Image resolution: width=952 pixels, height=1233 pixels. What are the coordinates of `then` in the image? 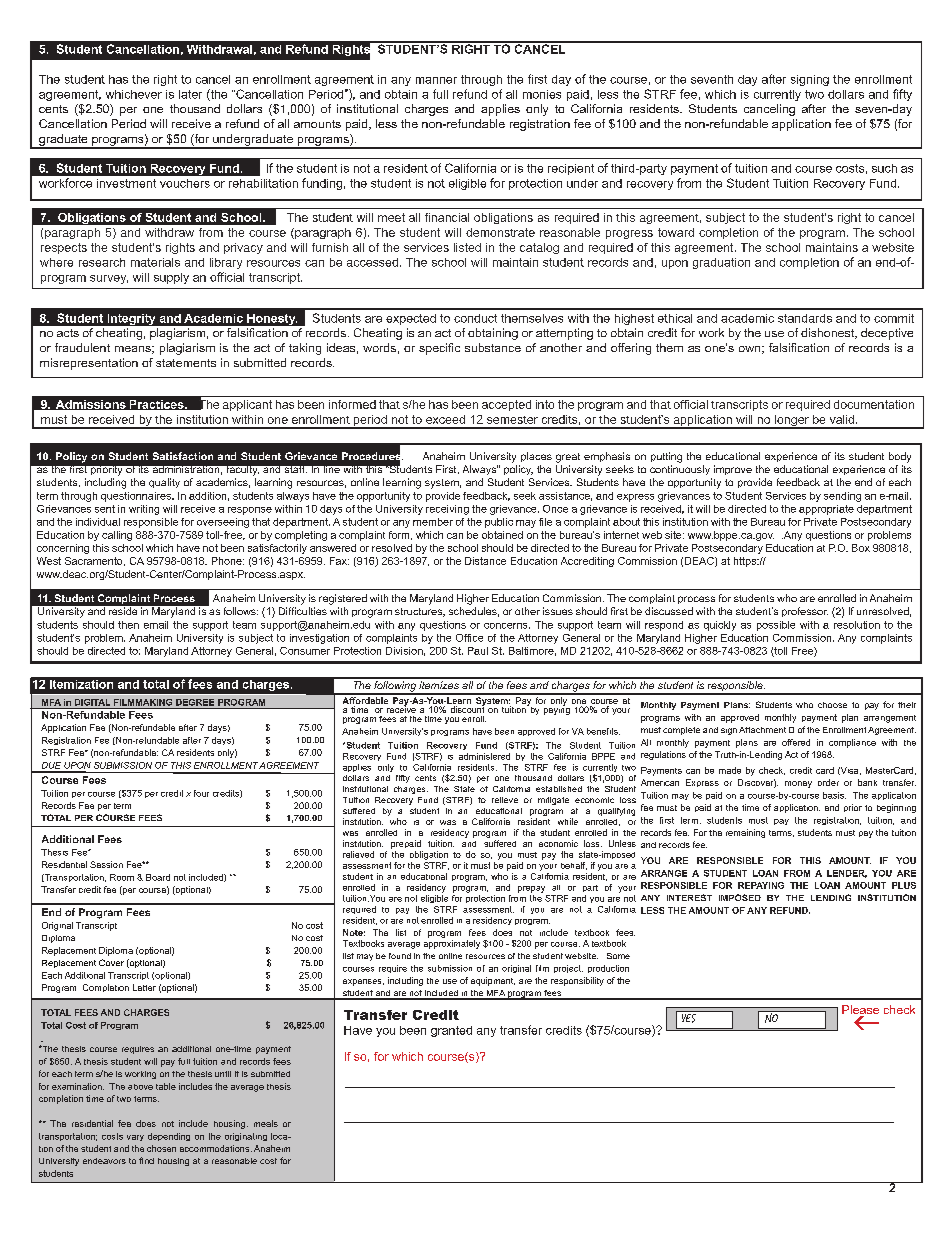 It's located at (128, 625).
